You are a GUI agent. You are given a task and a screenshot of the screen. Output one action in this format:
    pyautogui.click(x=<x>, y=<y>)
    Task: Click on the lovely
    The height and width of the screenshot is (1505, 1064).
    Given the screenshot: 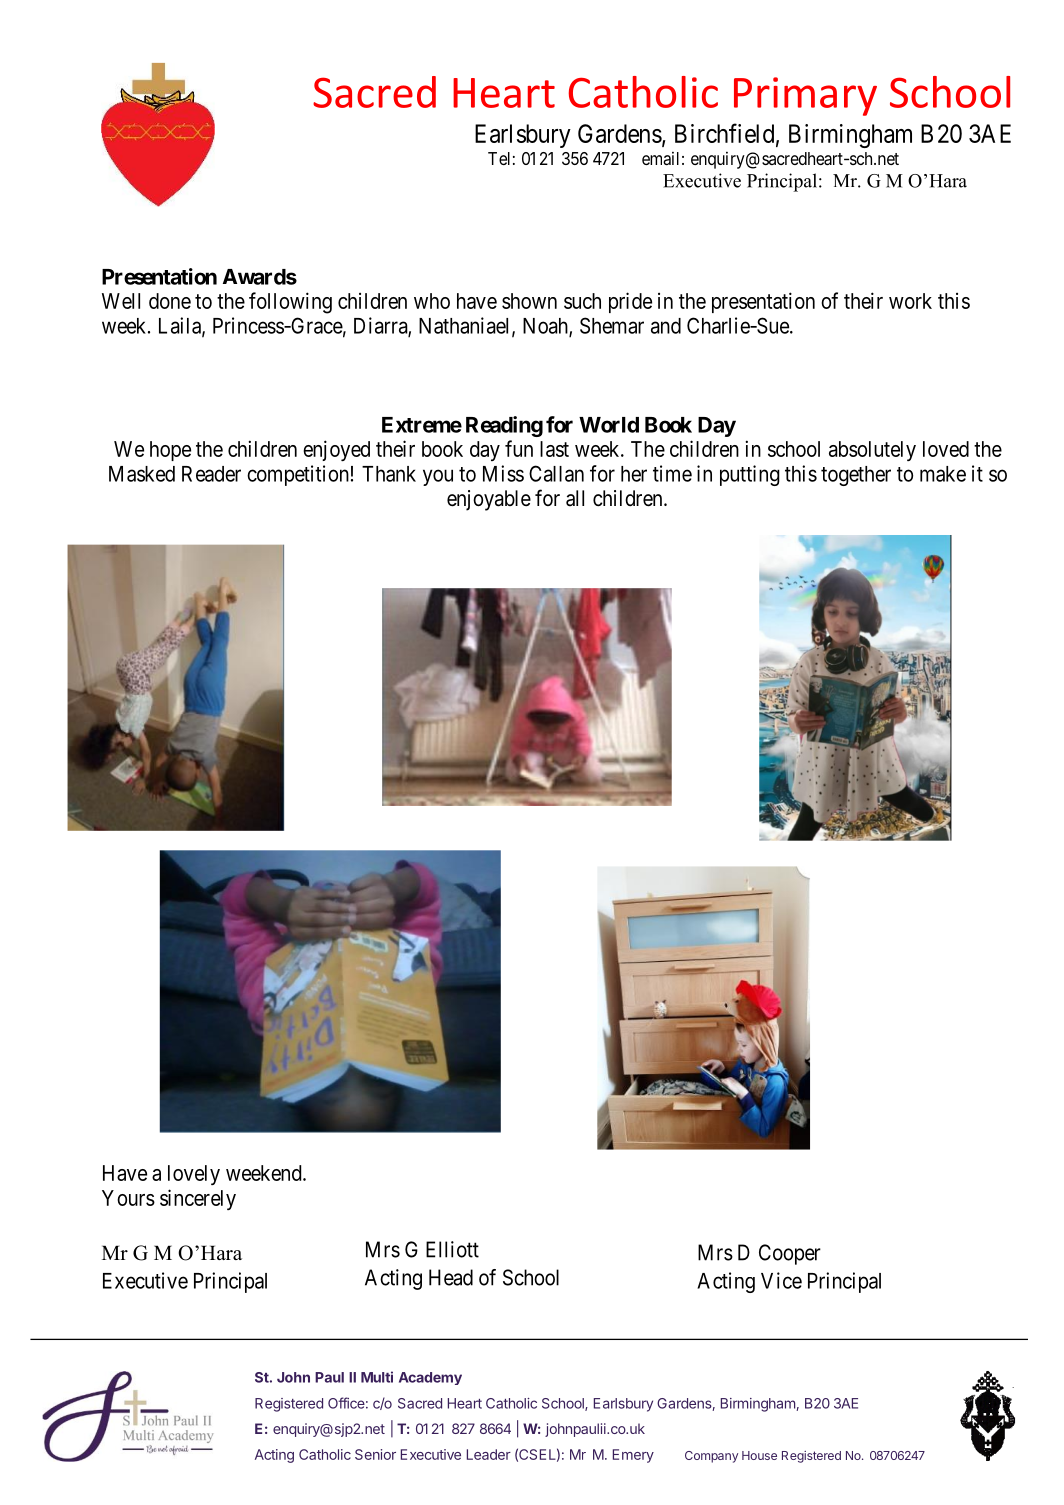 What is the action you would take?
    pyautogui.click(x=194, y=1175)
